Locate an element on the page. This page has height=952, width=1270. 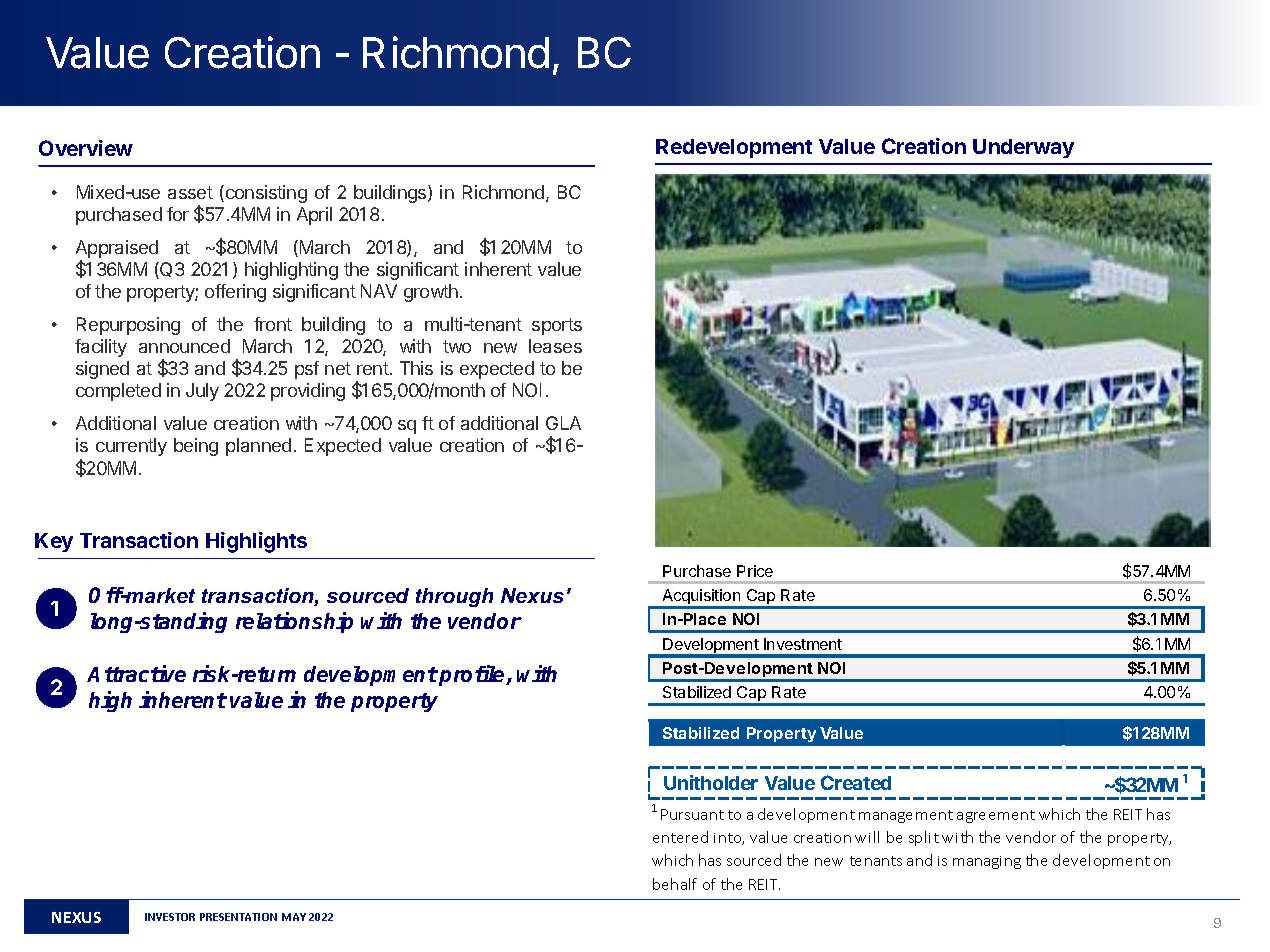
April is located at coordinates (314, 216).
